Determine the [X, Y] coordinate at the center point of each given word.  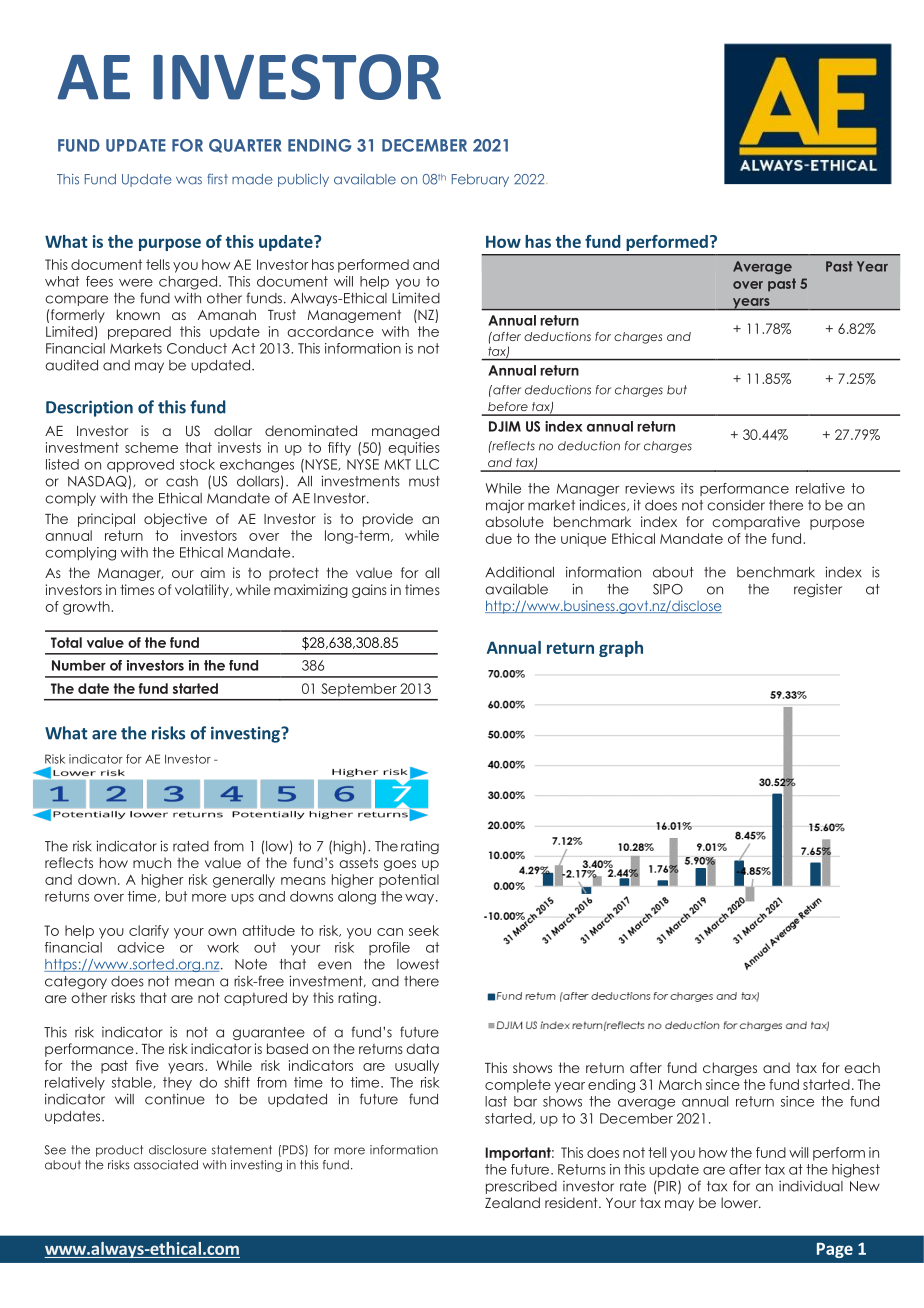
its [687, 488]
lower [740, 1202]
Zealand [512, 1202]
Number [79, 665]
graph [621, 649]
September [359, 689]
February [480, 180]
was [189, 180]
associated [166, 1165]
